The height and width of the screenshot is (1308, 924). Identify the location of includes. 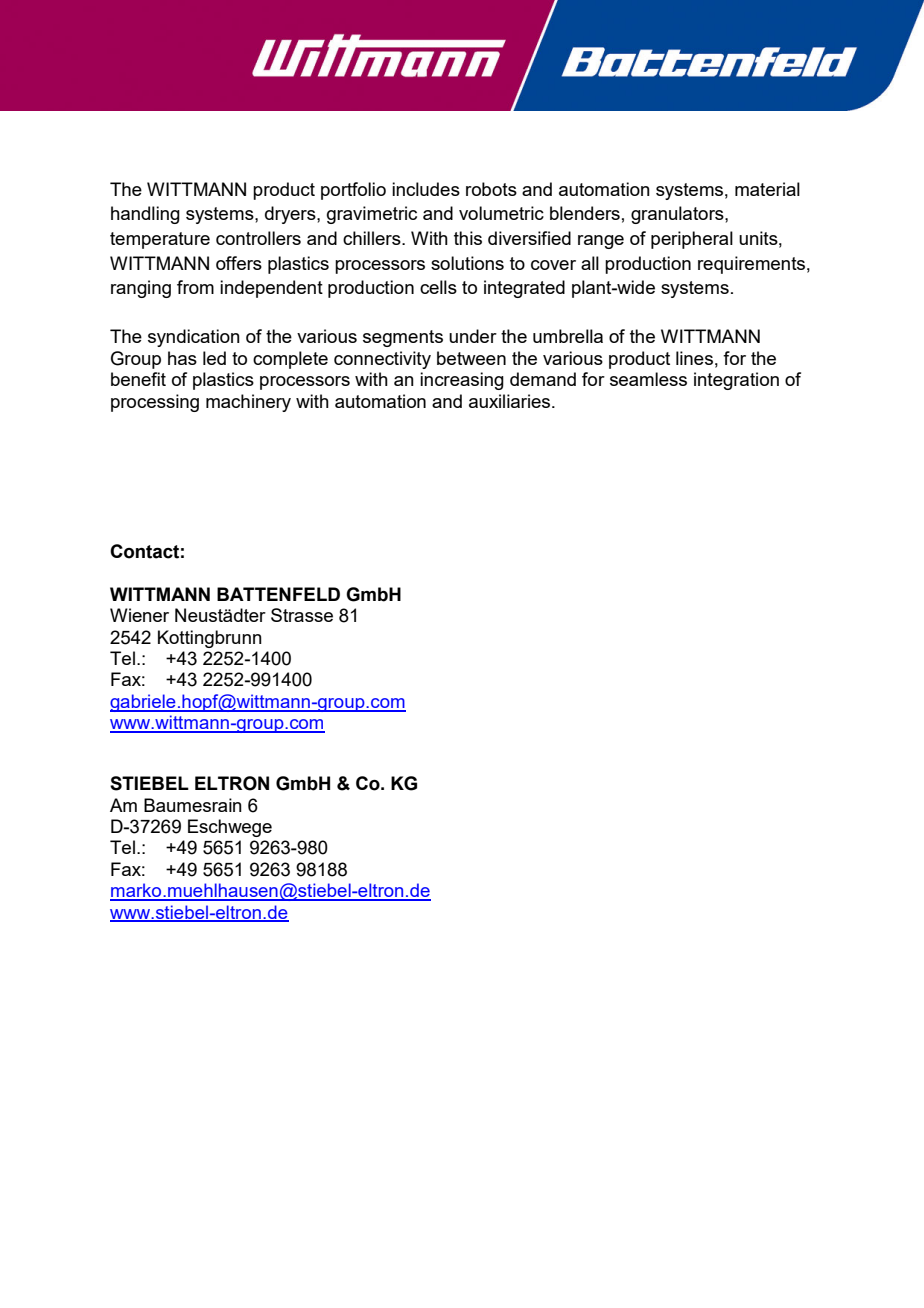
(426, 189).
